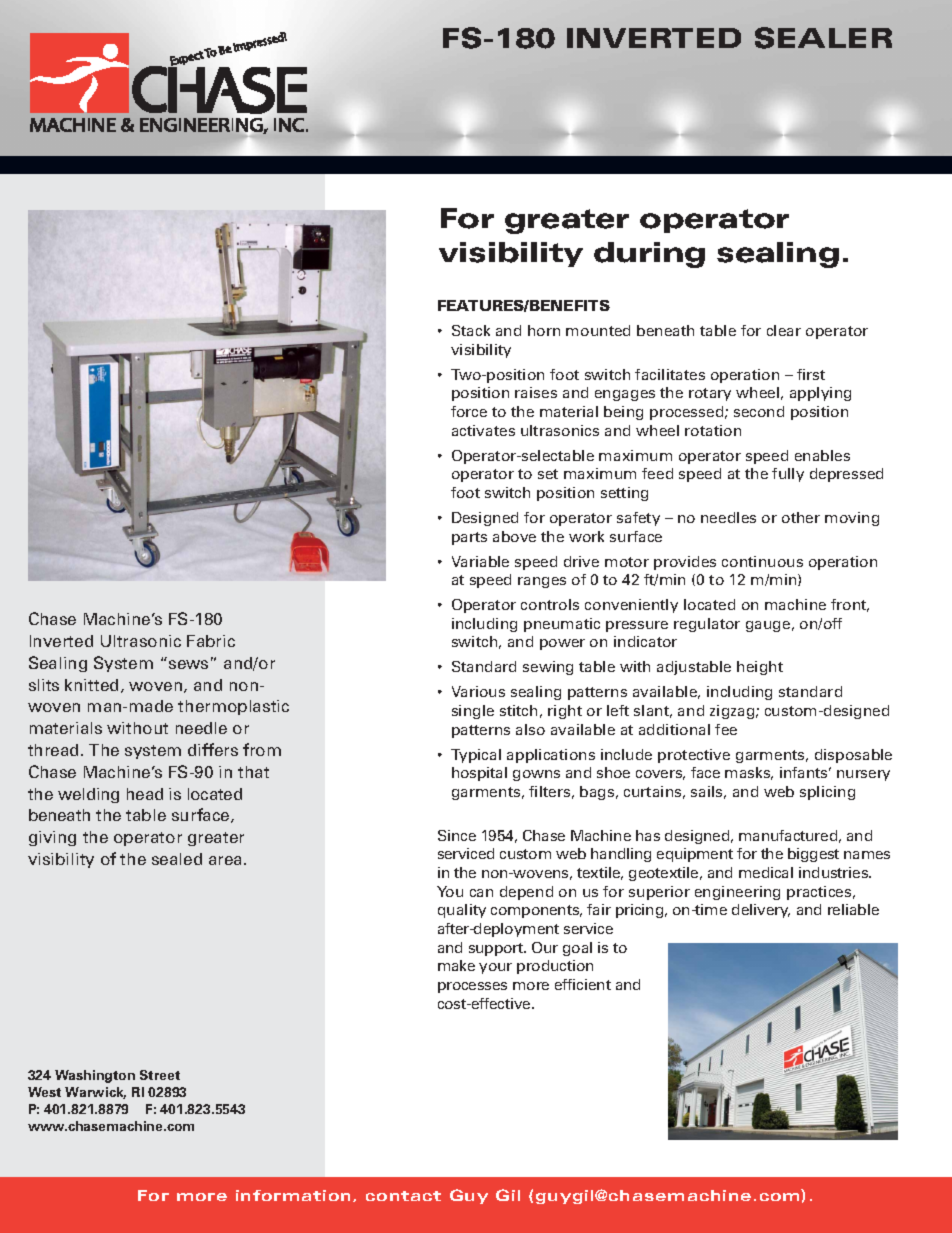  Describe the element at coordinates (544, 330) in the screenshot. I see `horn` at that location.
